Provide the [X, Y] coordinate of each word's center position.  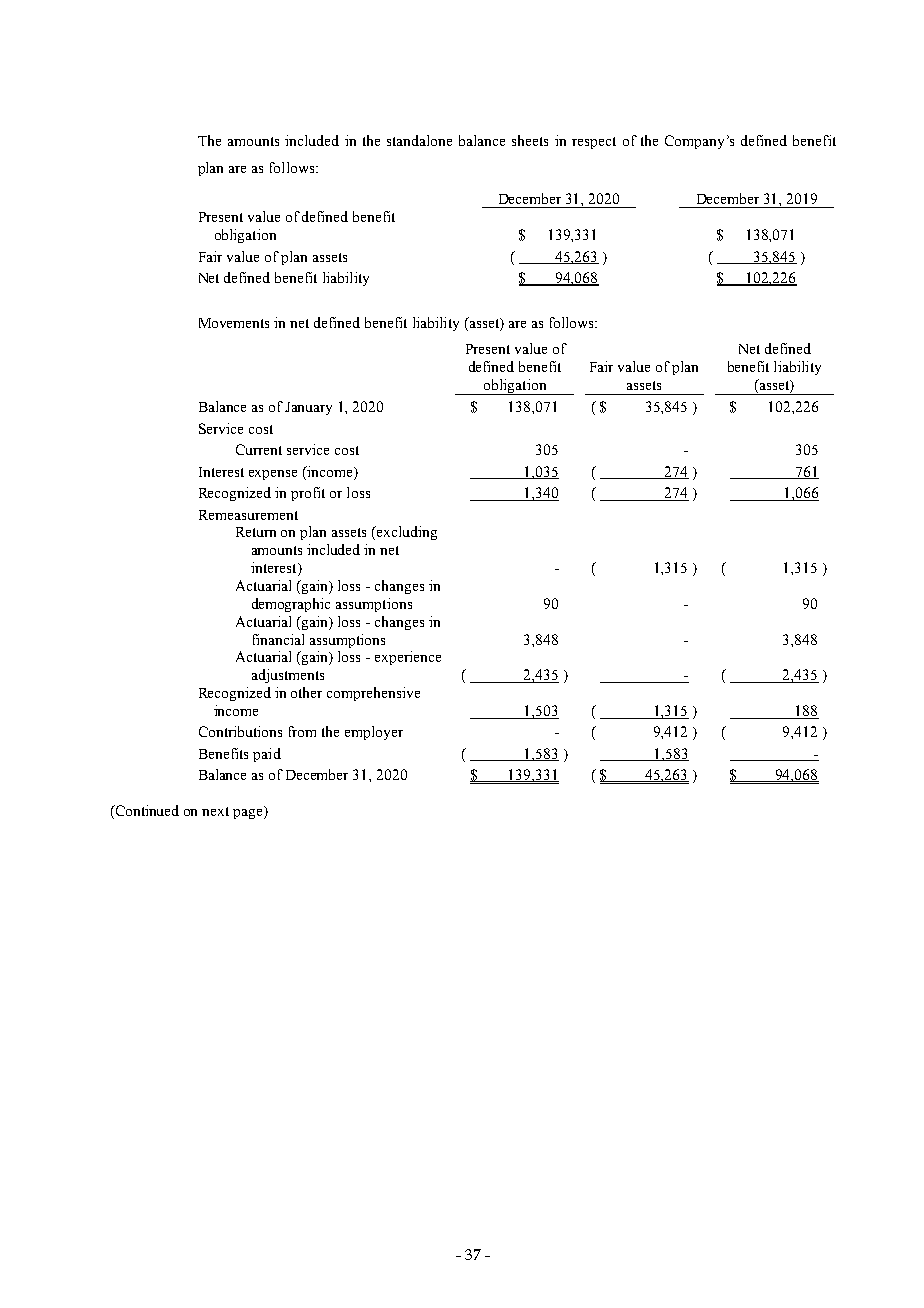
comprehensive [373, 694]
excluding [406, 533]
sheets [530, 140]
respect [594, 143]
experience [408, 658]
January [308, 408]
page [249, 812]
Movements [234, 323]
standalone [419, 140]
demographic [291, 605]
